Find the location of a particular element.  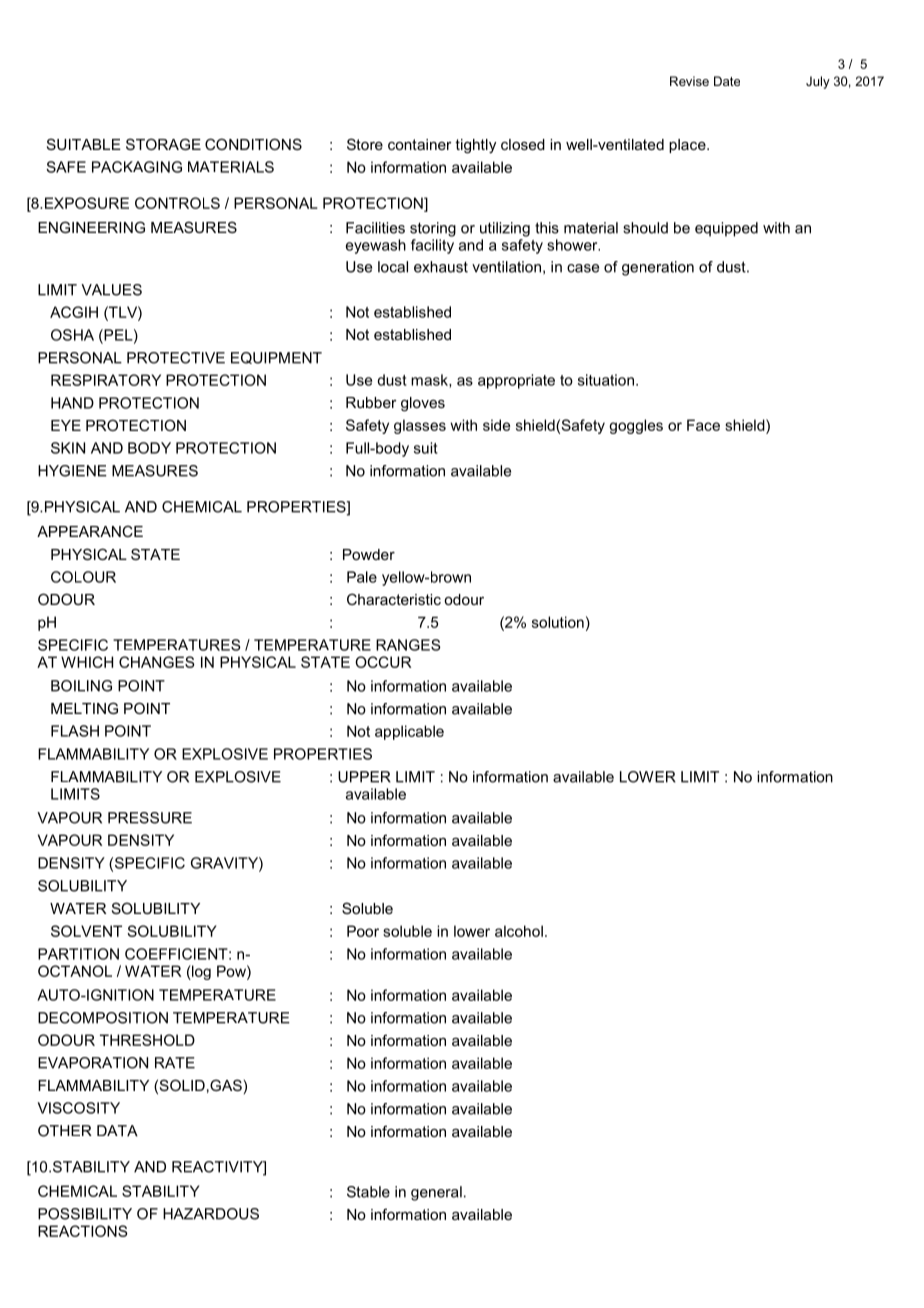

RANGES is located at coordinates (408, 645).
